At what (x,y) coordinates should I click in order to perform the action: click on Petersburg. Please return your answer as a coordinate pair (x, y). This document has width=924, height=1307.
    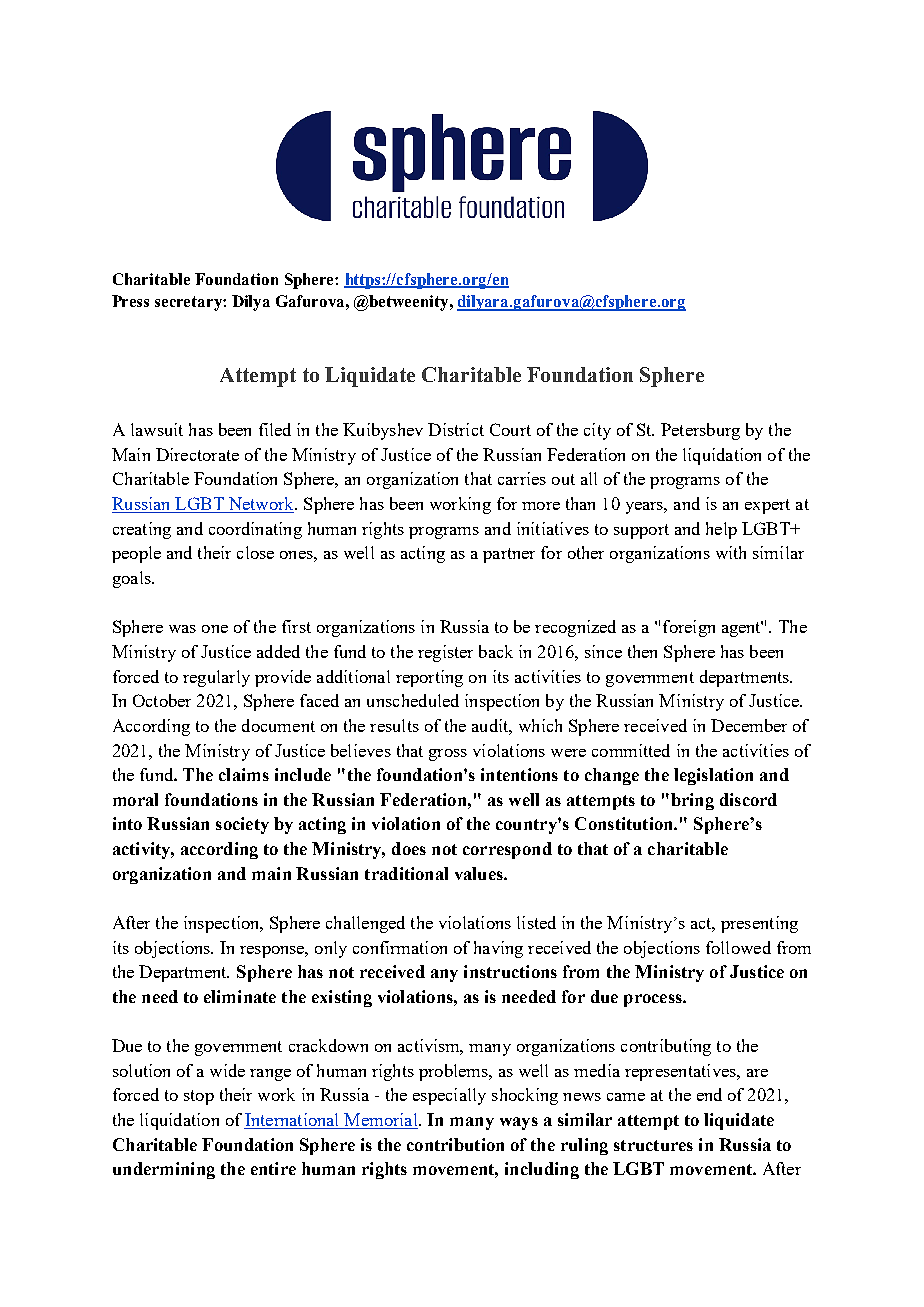
    Looking at the image, I should click on (700, 431).
